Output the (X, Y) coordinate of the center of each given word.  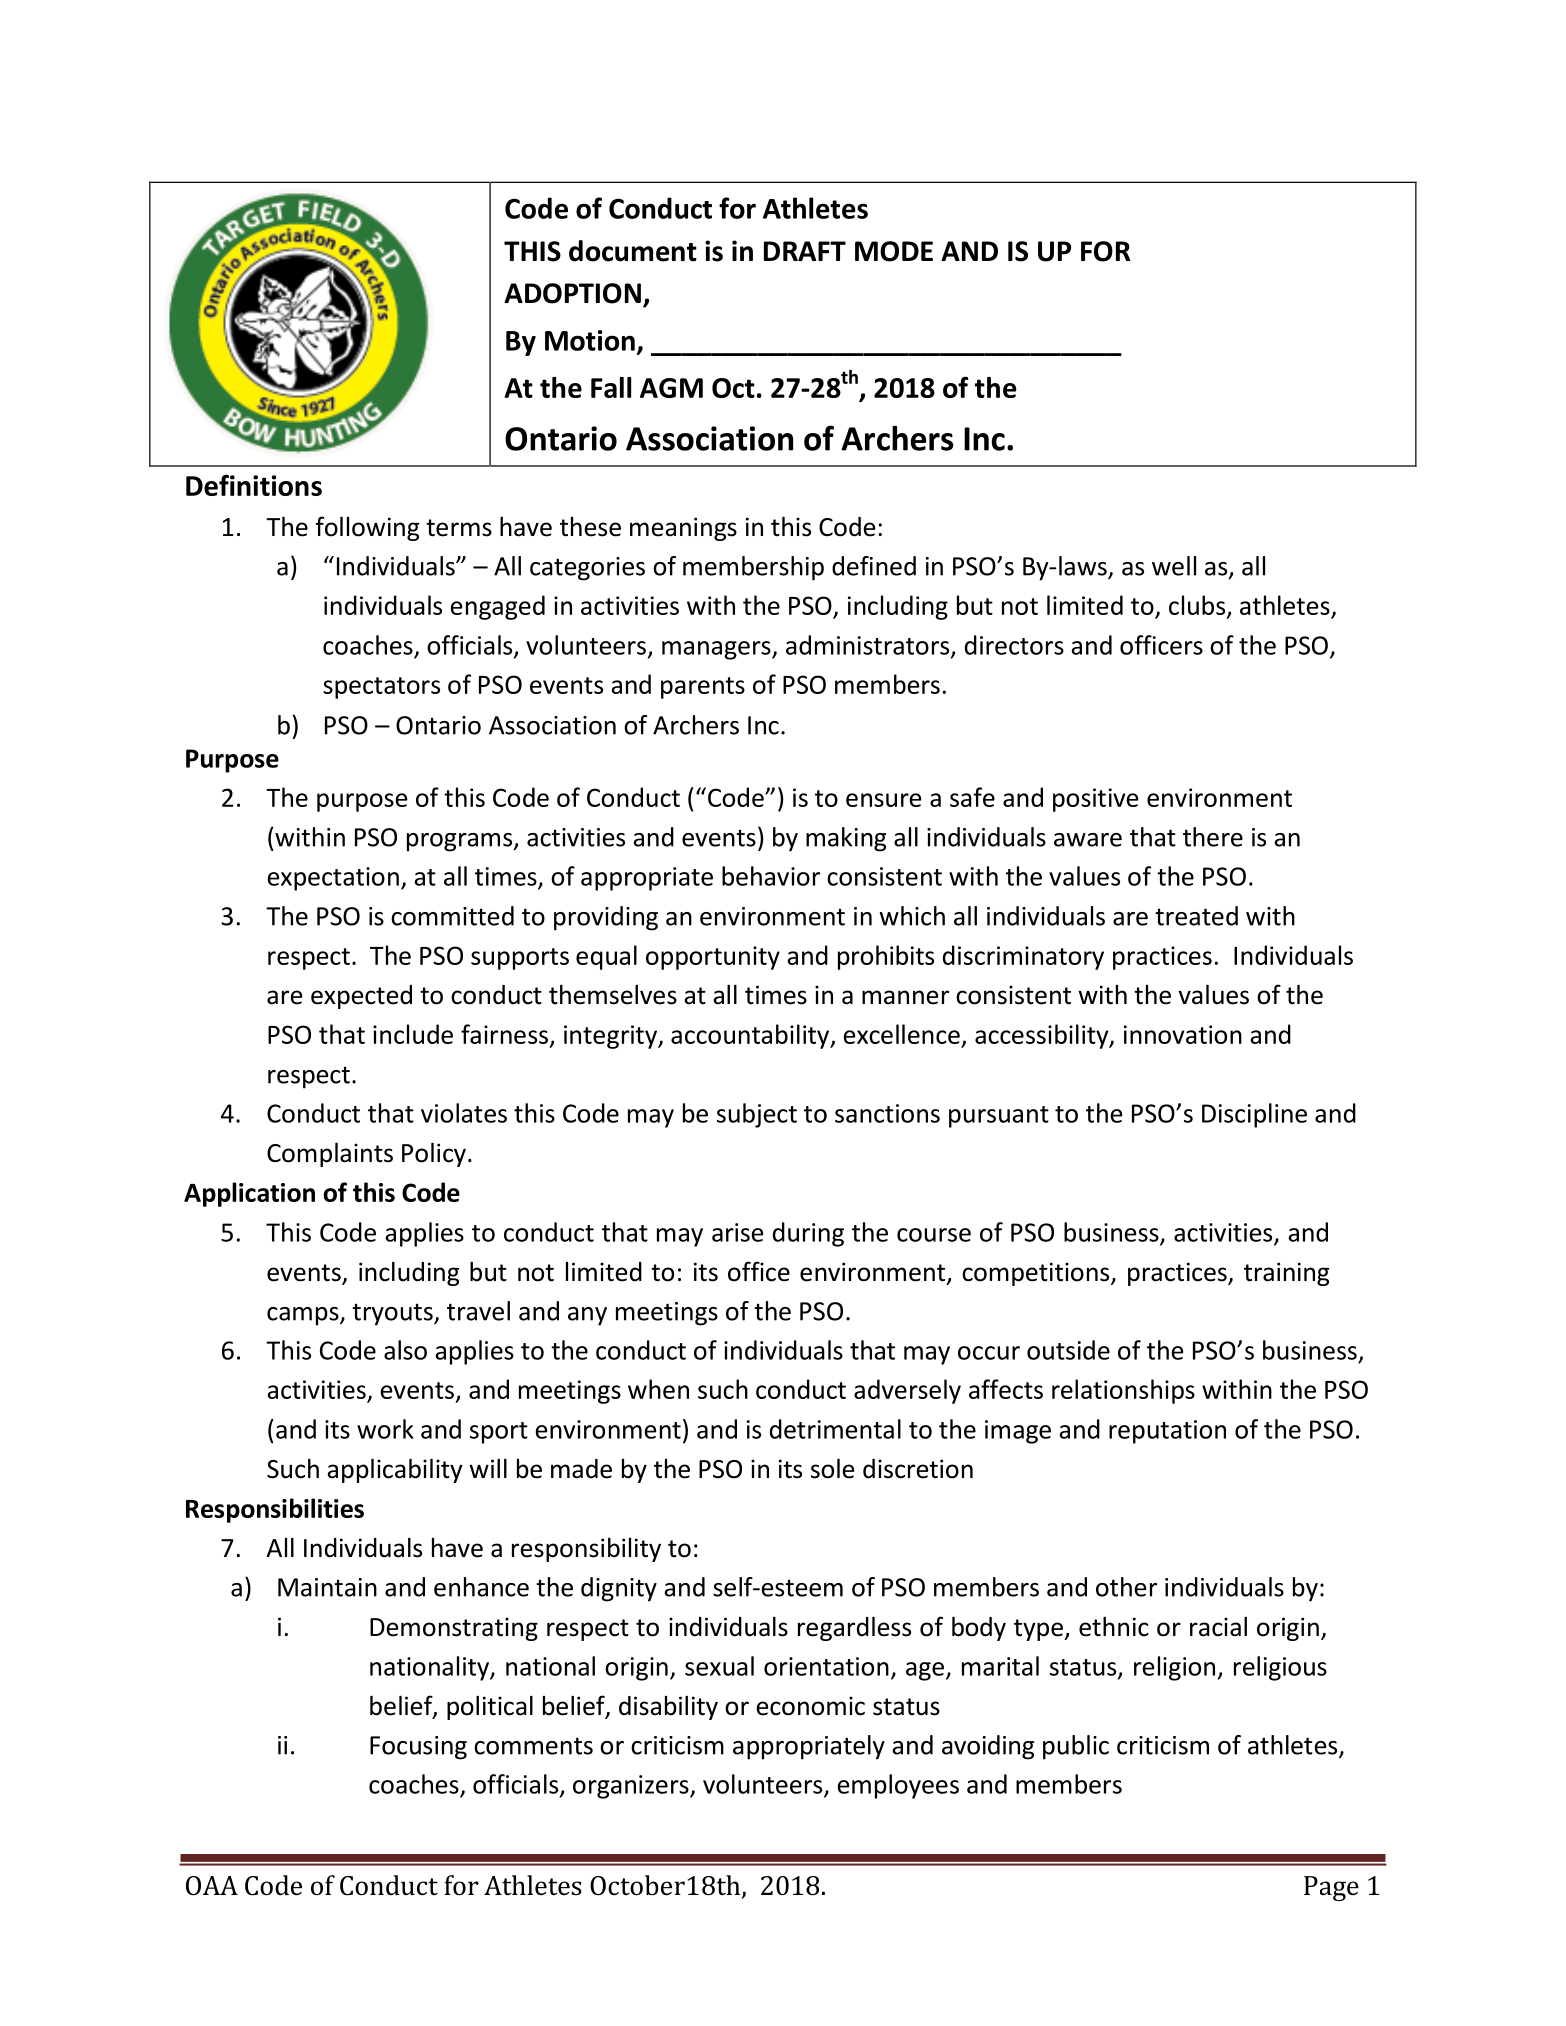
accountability (751, 1036)
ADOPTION (572, 293)
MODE (894, 251)
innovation (1183, 1034)
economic (810, 1706)
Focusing (418, 1748)
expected (361, 997)
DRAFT (805, 251)
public (1076, 1747)
